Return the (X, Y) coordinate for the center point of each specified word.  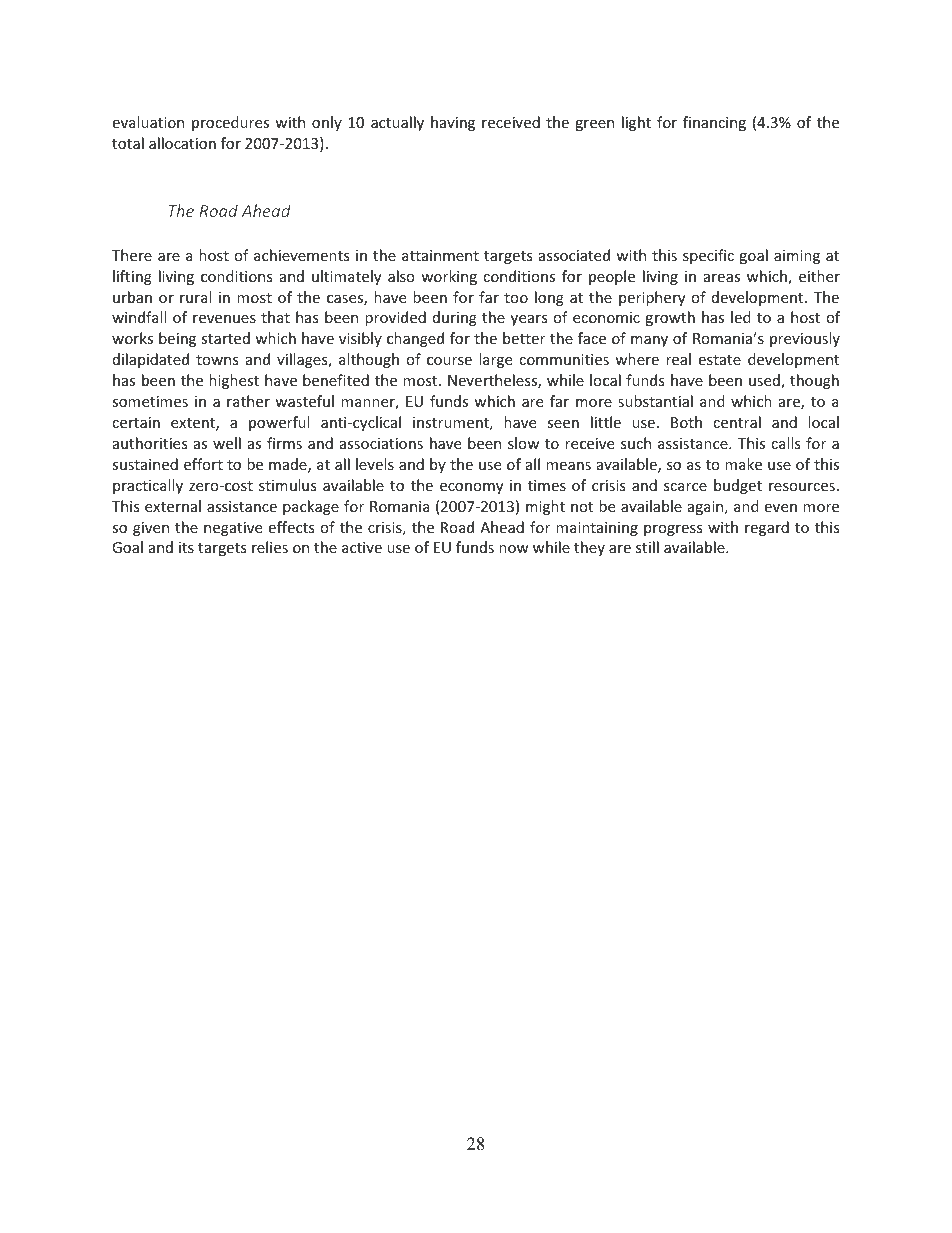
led (741, 317)
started (225, 338)
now (514, 549)
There (132, 255)
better (524, 338)
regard (767, 528)
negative (233, 529)
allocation (182, 143)
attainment (440, 255)
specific (708, 256)
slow (523, 443)
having (453, 123)
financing (714, 123)
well (227, 443)
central (737, 422)
